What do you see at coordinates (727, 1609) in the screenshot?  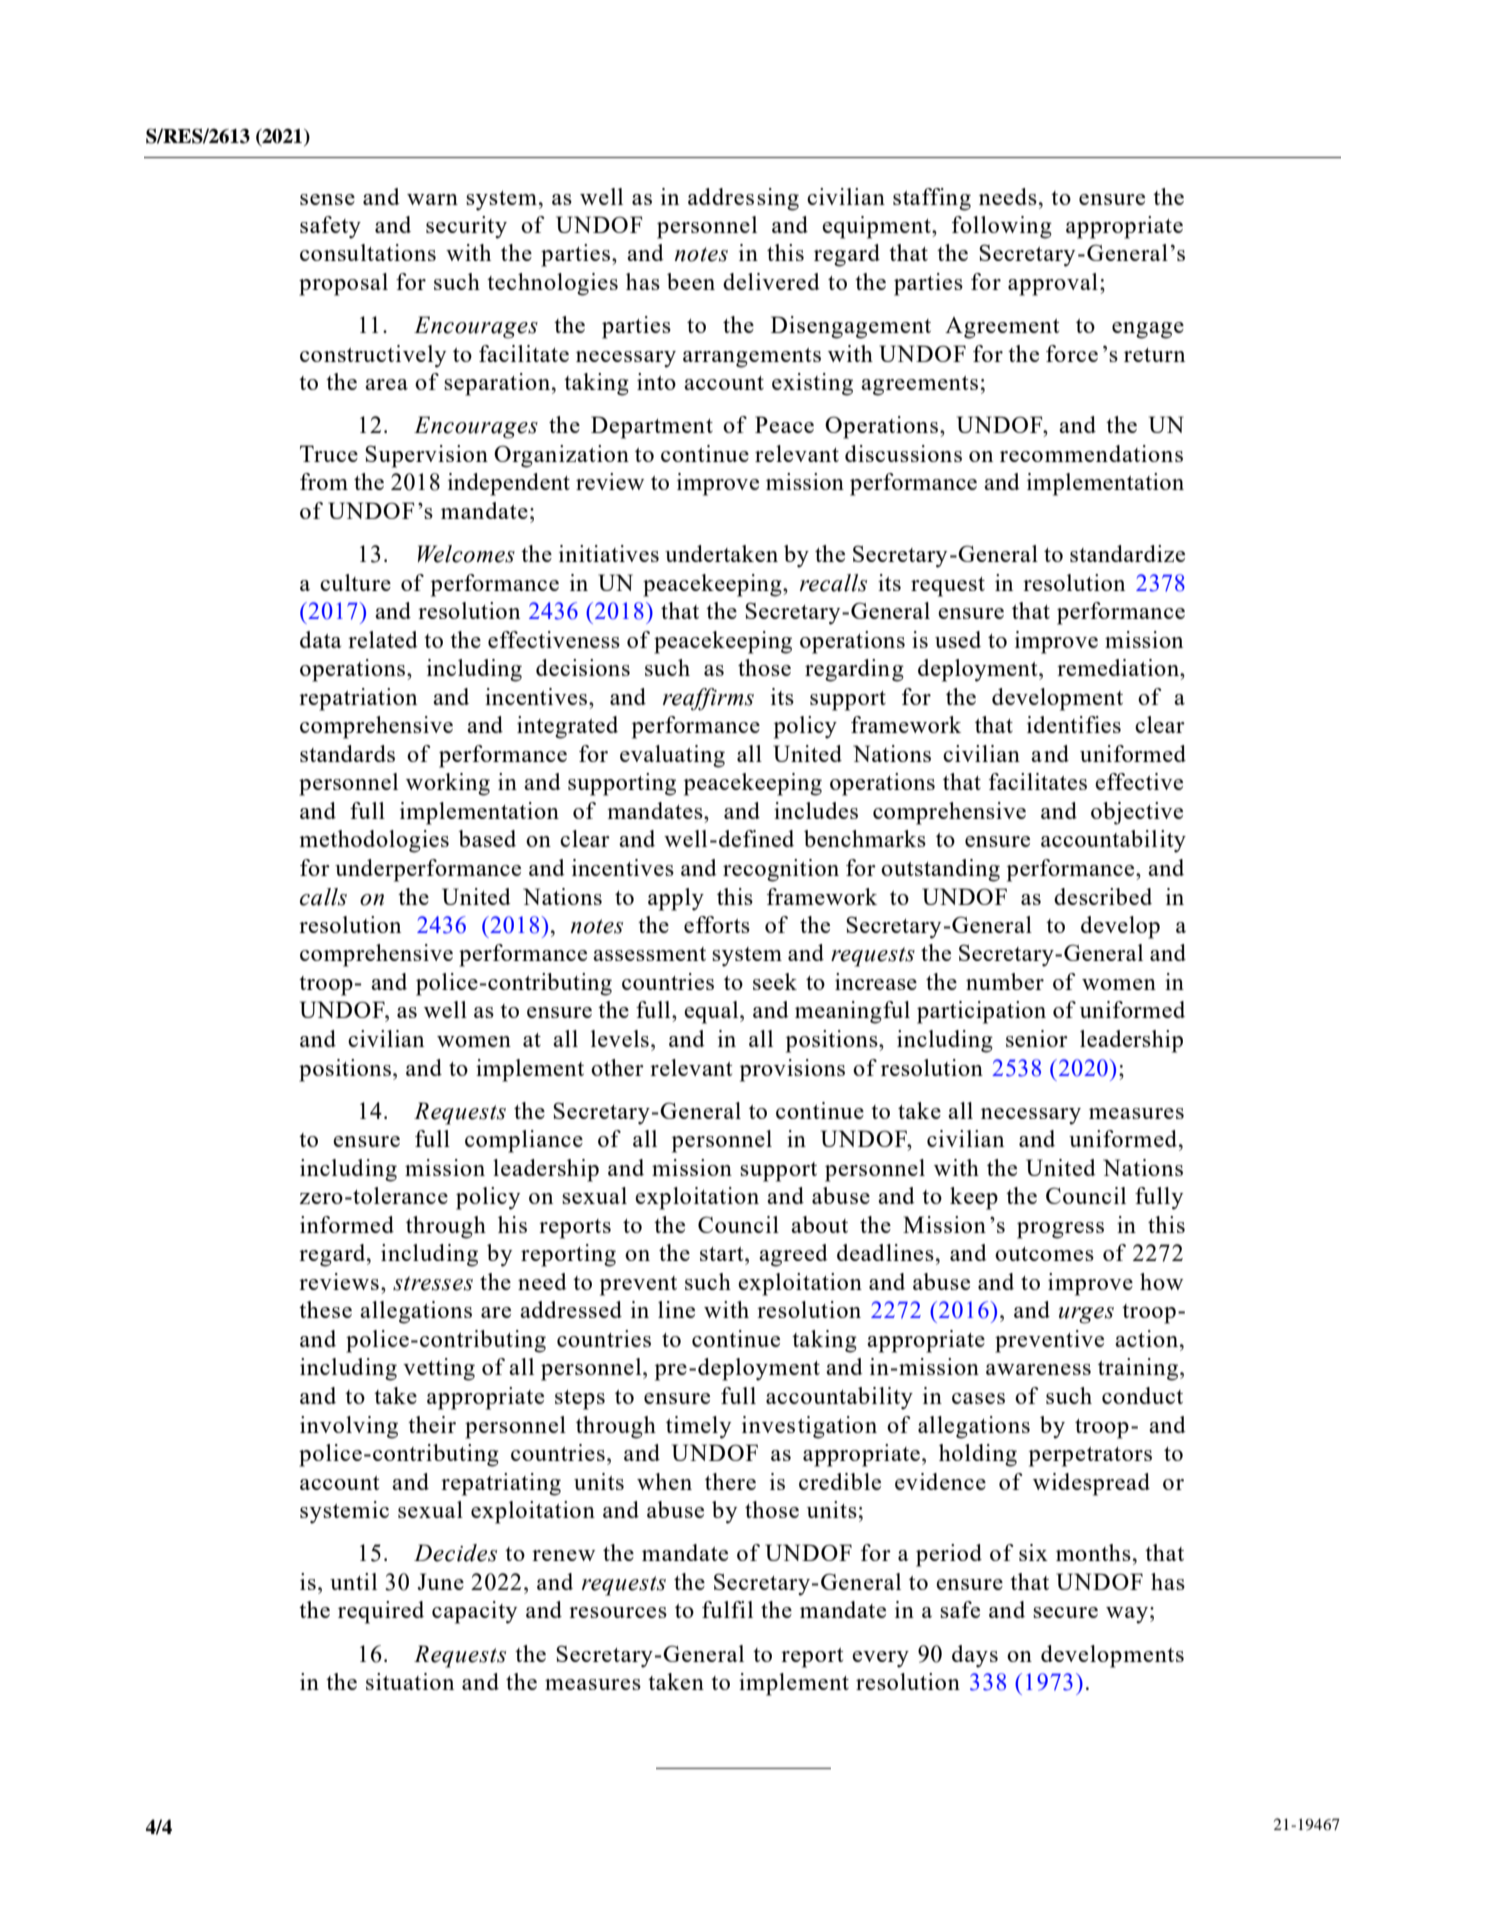 I see `fulfil` at bounding box center [727, 1609].
